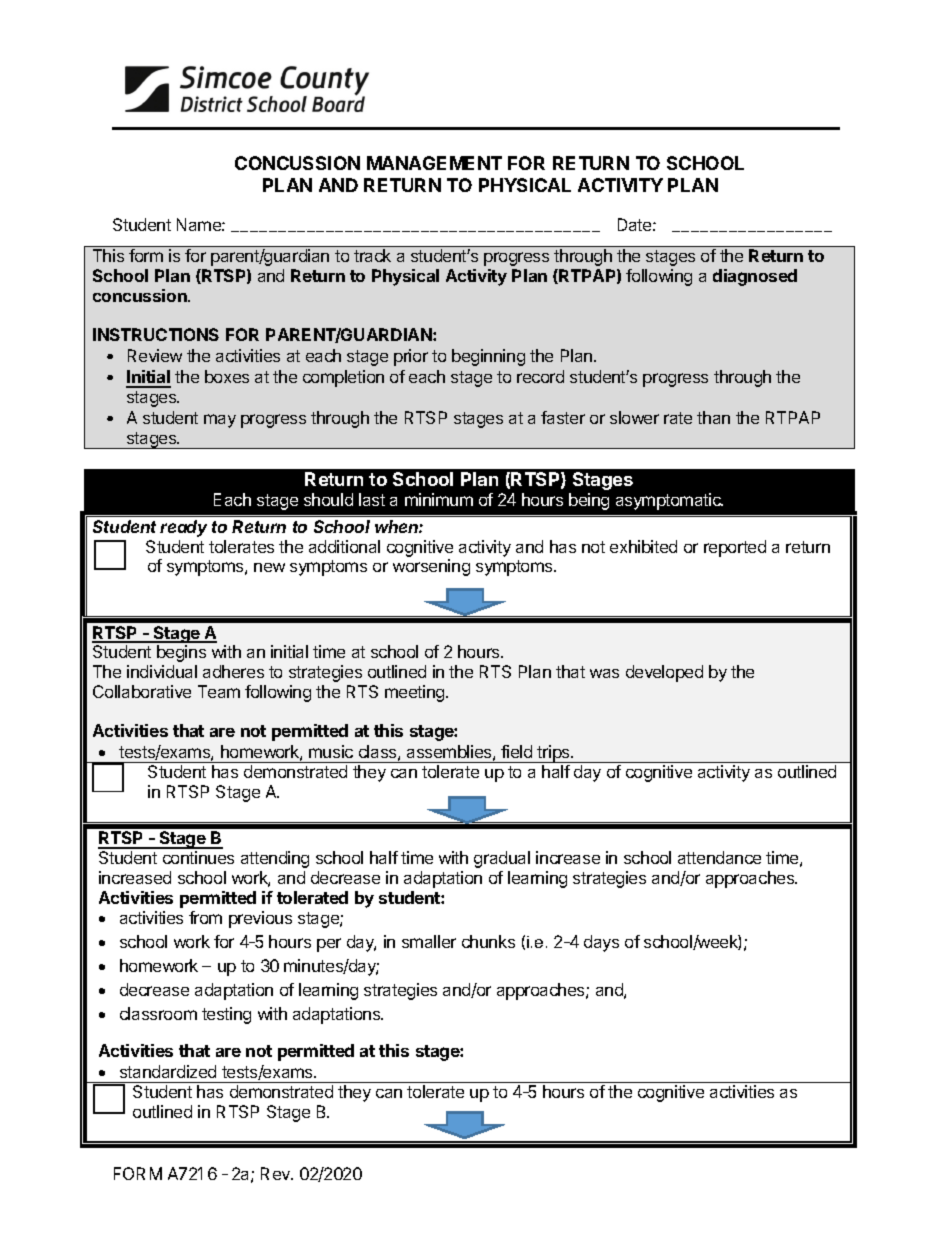 Image resolution: width=952 pixels, height=1233 pixels. I want to click on developed, so click(664, 673).
